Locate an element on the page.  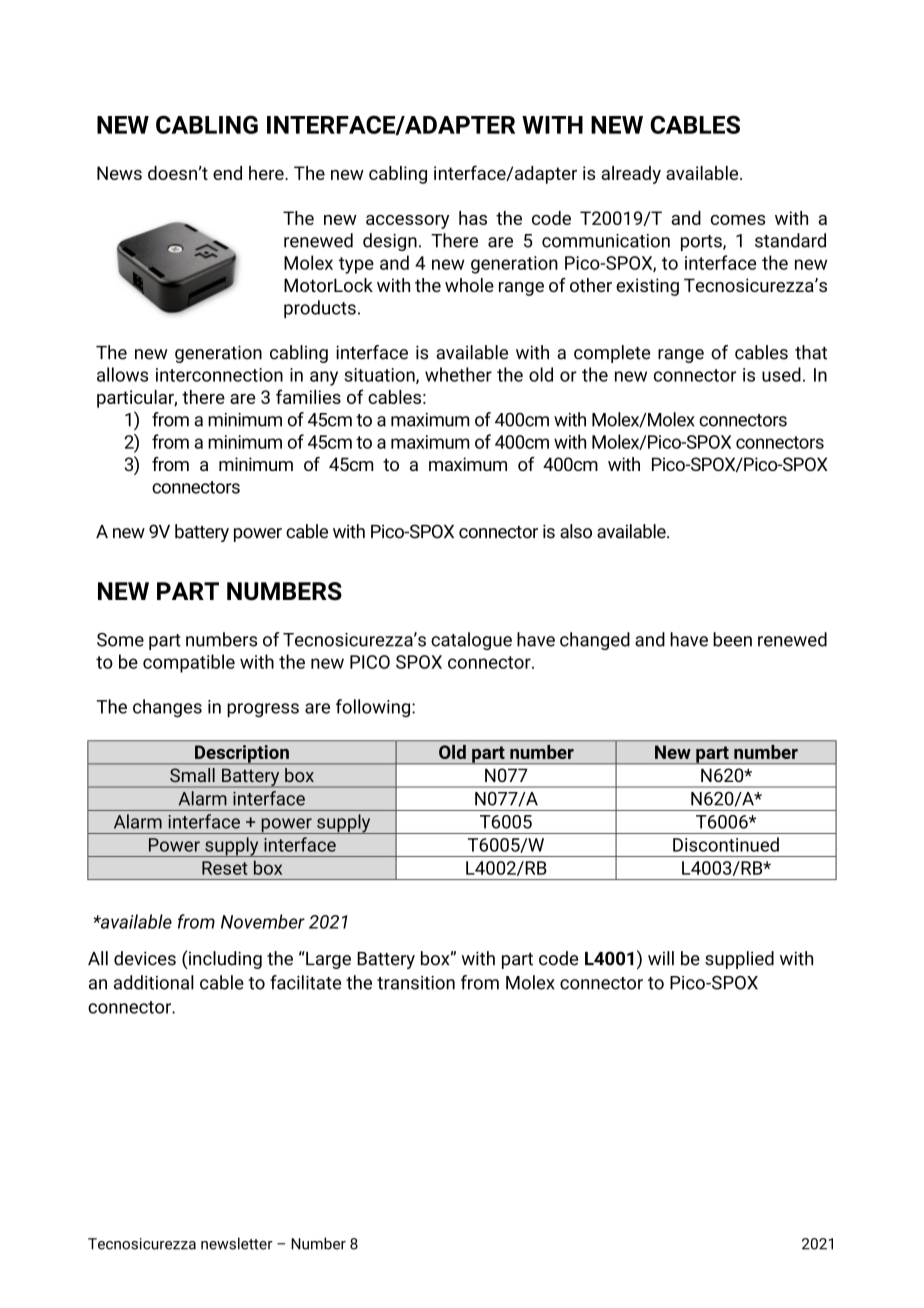
been is located at coordinates (732, 639).
